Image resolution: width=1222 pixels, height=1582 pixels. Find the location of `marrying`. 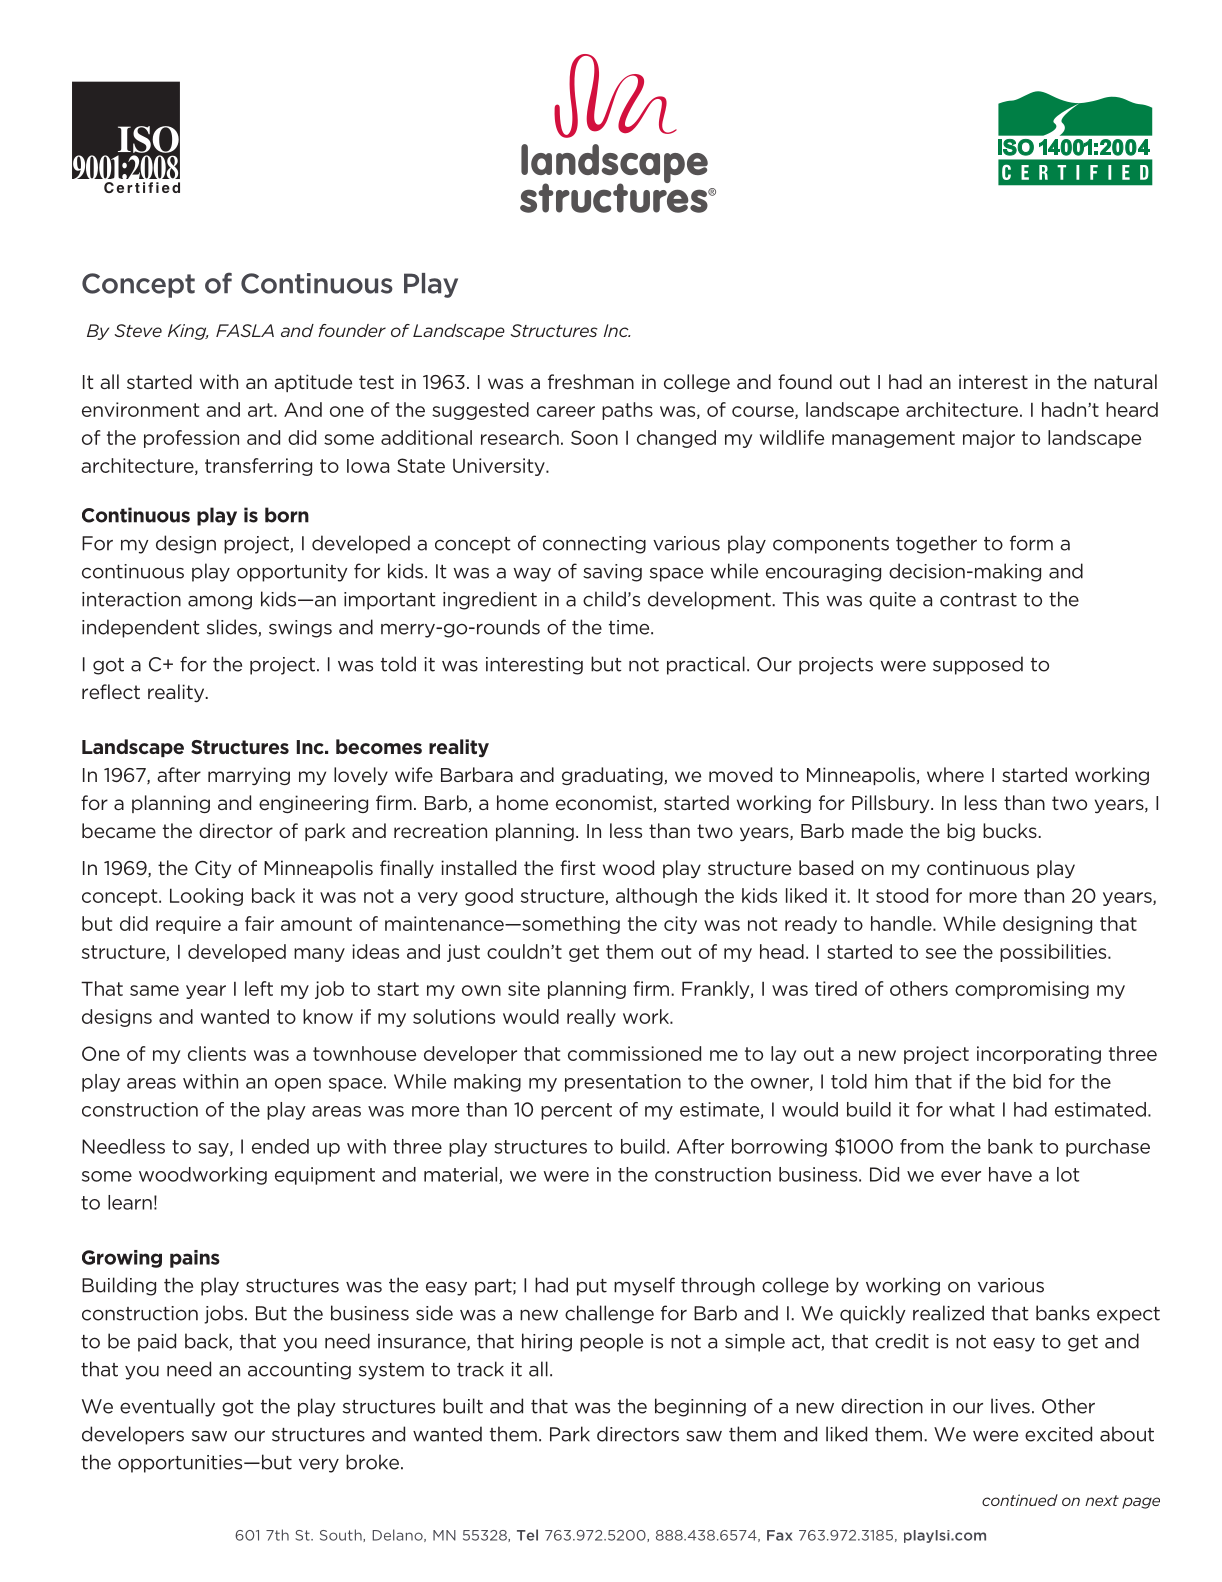

marrying is located at coordinates (249, 776).
